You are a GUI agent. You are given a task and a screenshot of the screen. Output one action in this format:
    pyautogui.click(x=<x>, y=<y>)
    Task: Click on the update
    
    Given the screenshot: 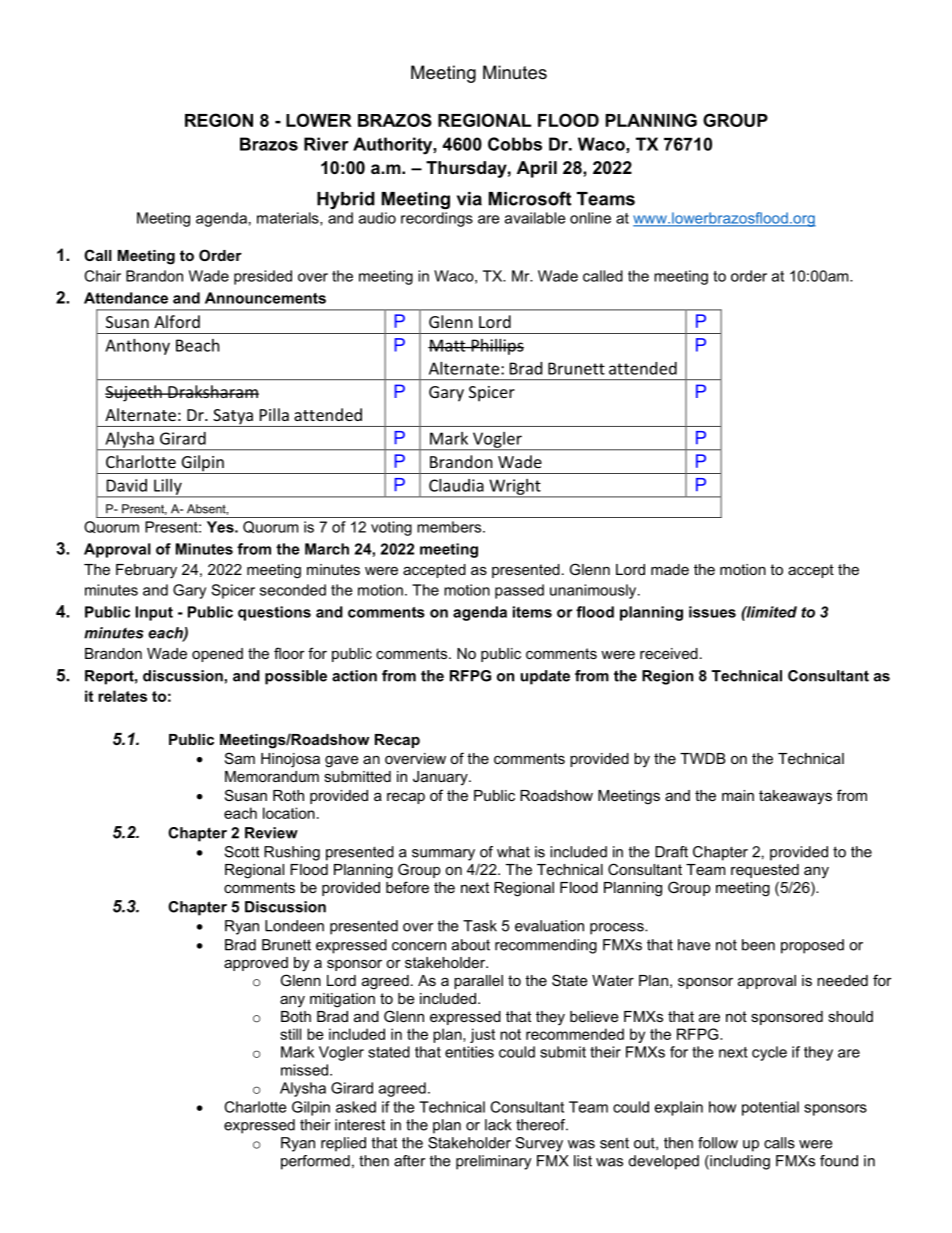 What is the action you would take?
    pyautogui.click(x=545, y=677)
